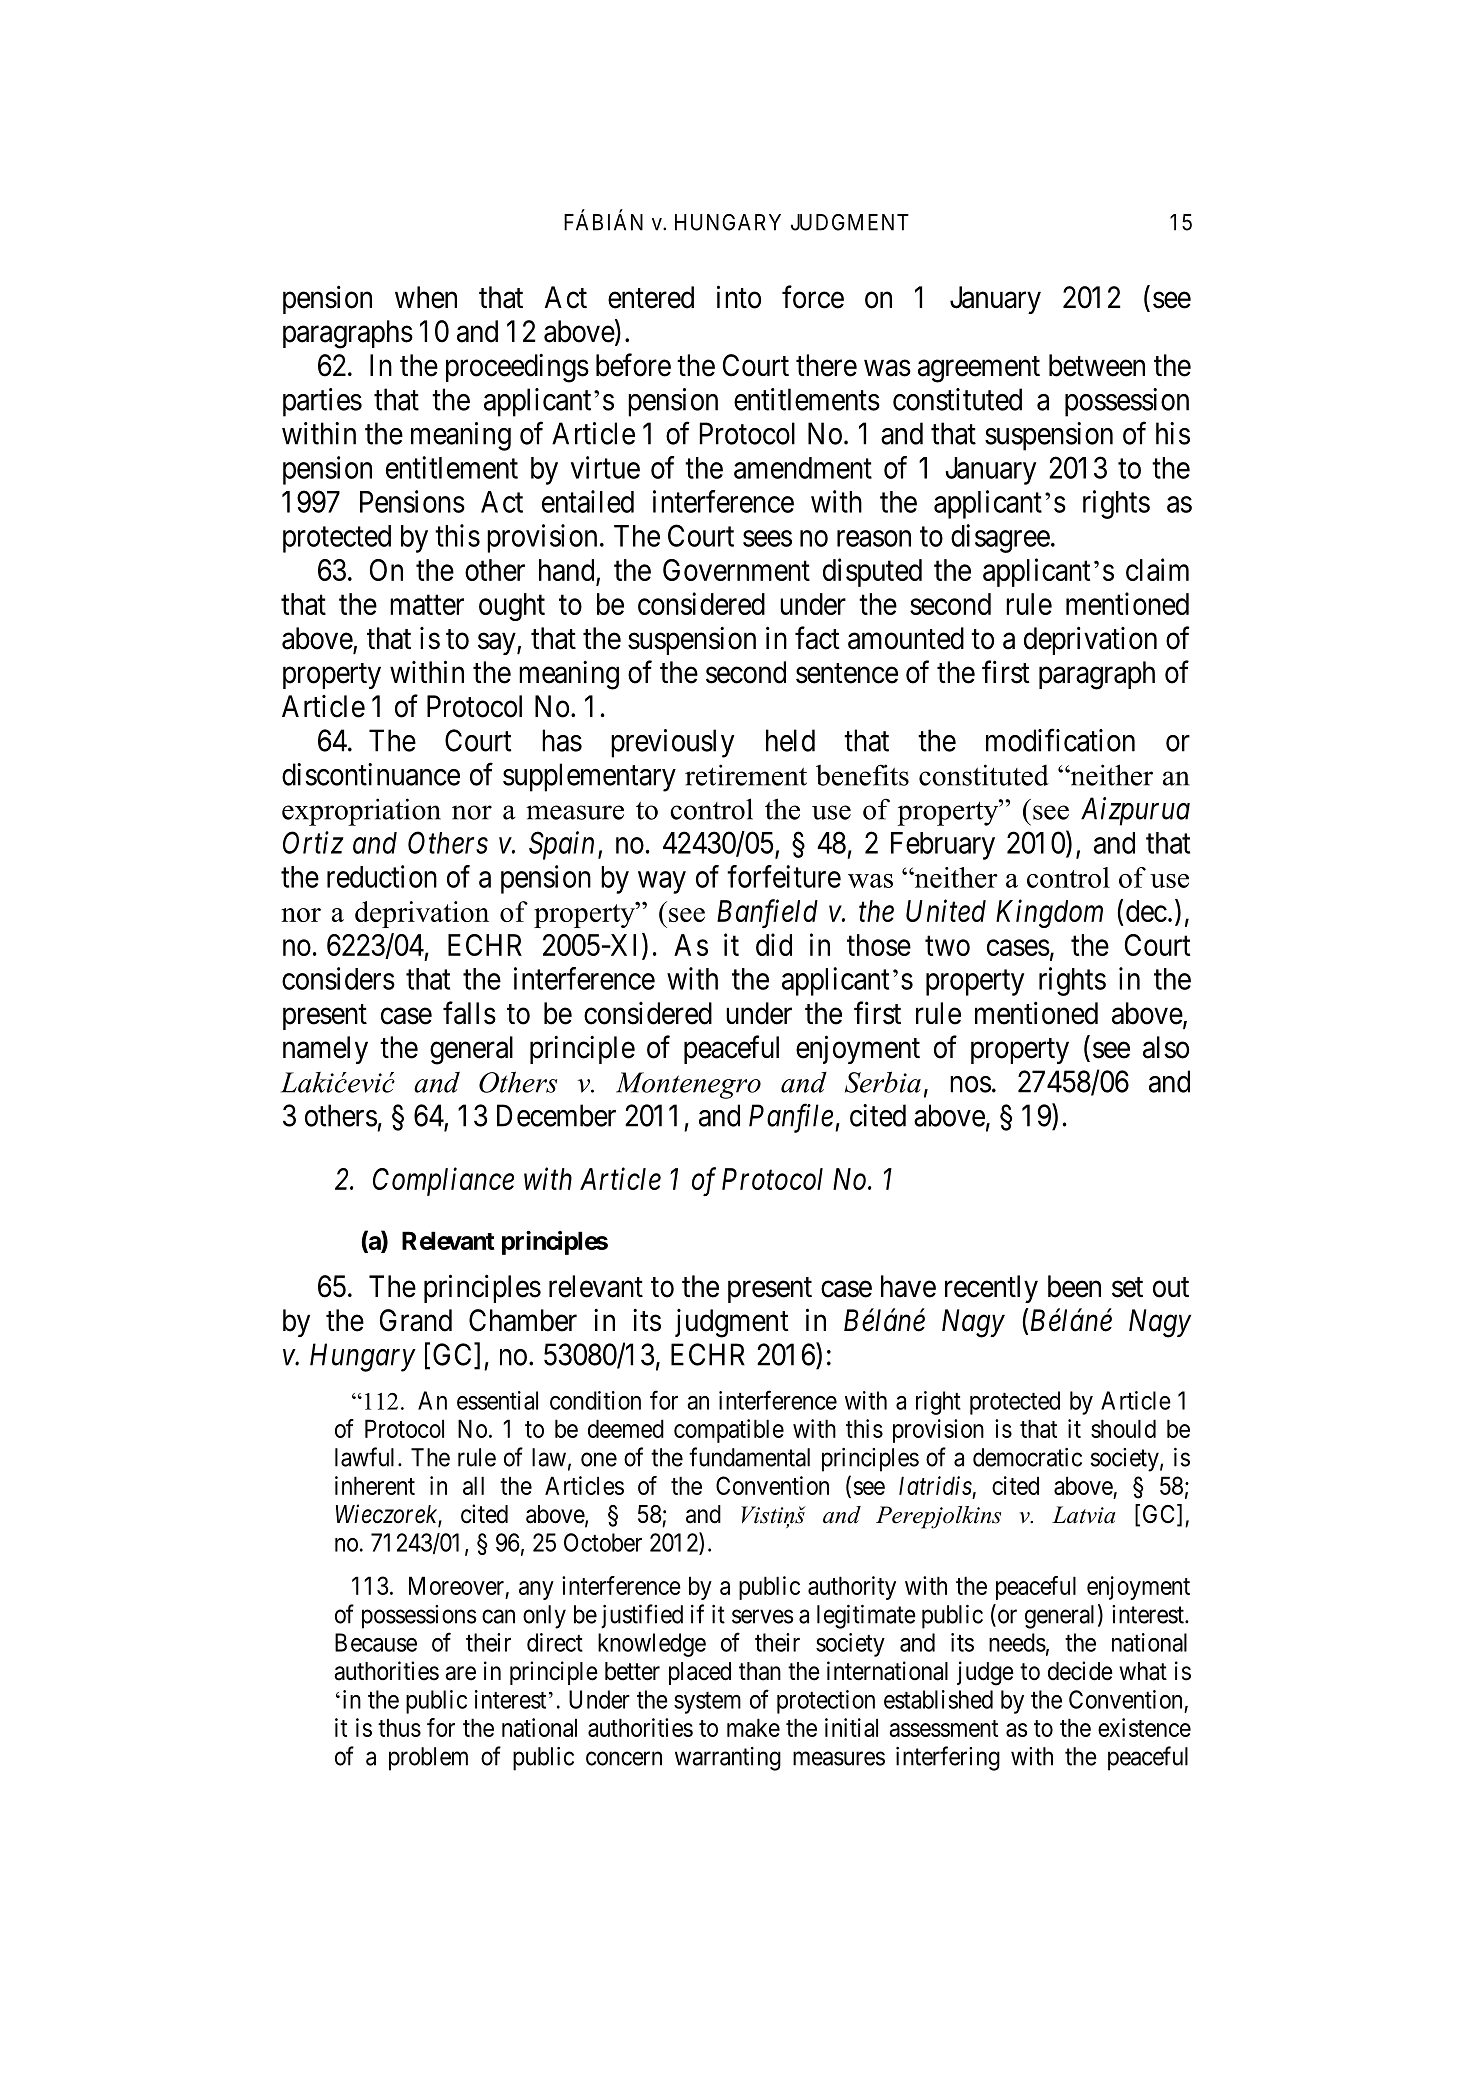 The width and height of the screenshot is (1471, 2080). I want to click on into, so click(739, 297).
